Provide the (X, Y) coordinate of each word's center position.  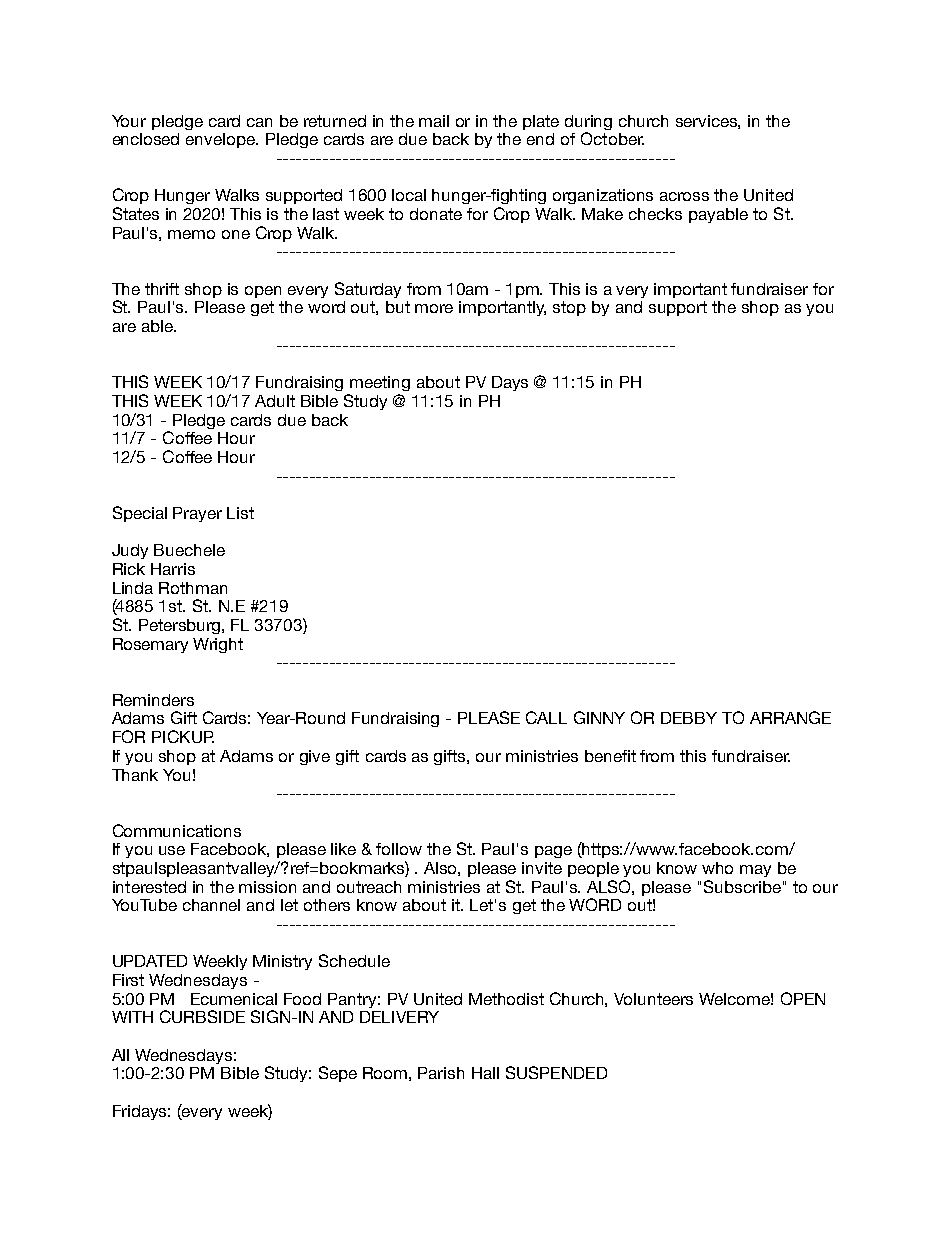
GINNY (599, 717)
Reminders (153, 700)
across (684, 196)
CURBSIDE (202, 1016)
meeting (380, 383)
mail (434, 121)
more (434, 308)
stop (569, 308)
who (717, 868)
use (172, 850)
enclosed (146, 139)
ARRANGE (790, 717)
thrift (162, 289)
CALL (546, 717)
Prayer (197, 514)
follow (399, 849)
